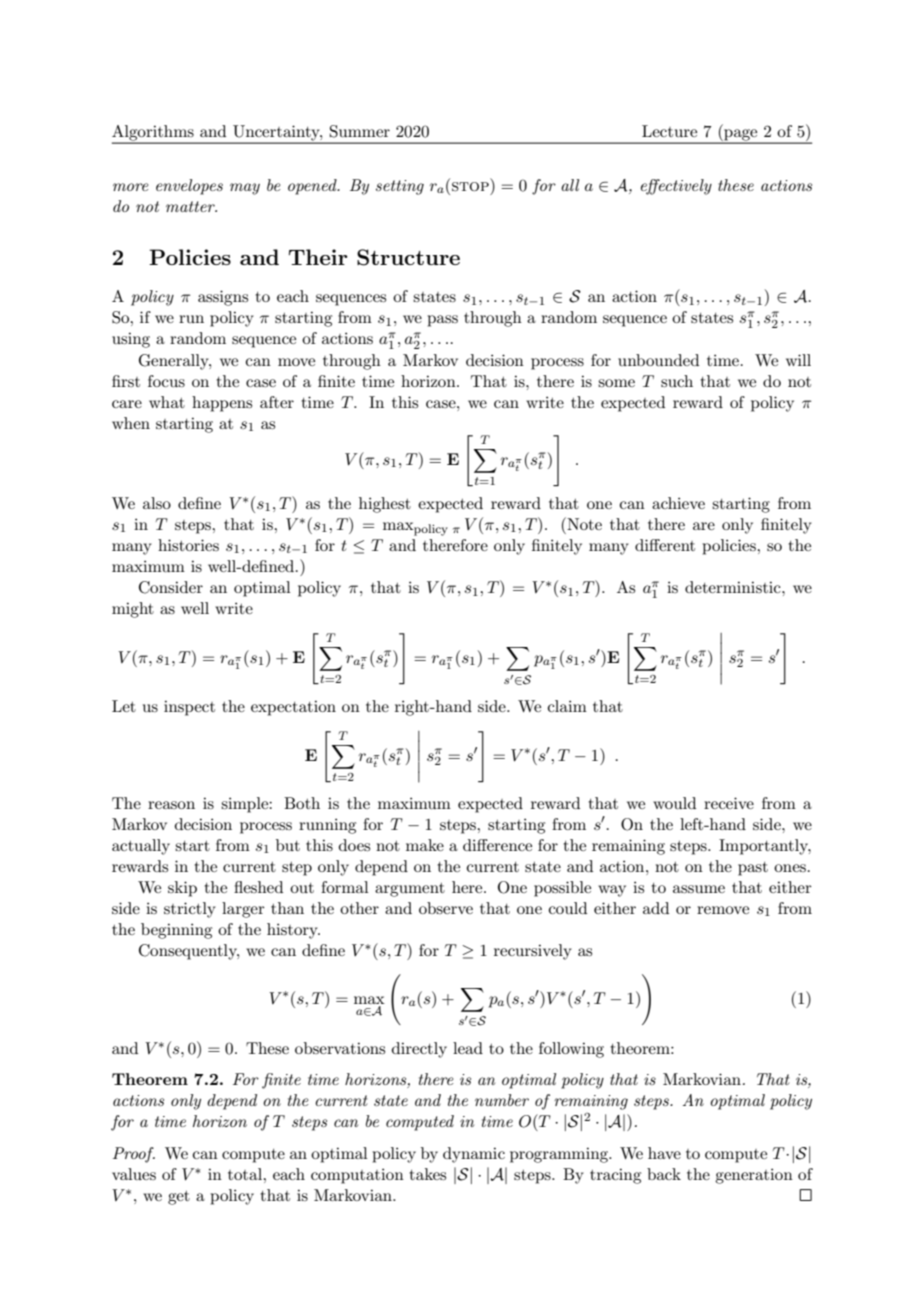  I want to click on setting, so click(400, 187).
